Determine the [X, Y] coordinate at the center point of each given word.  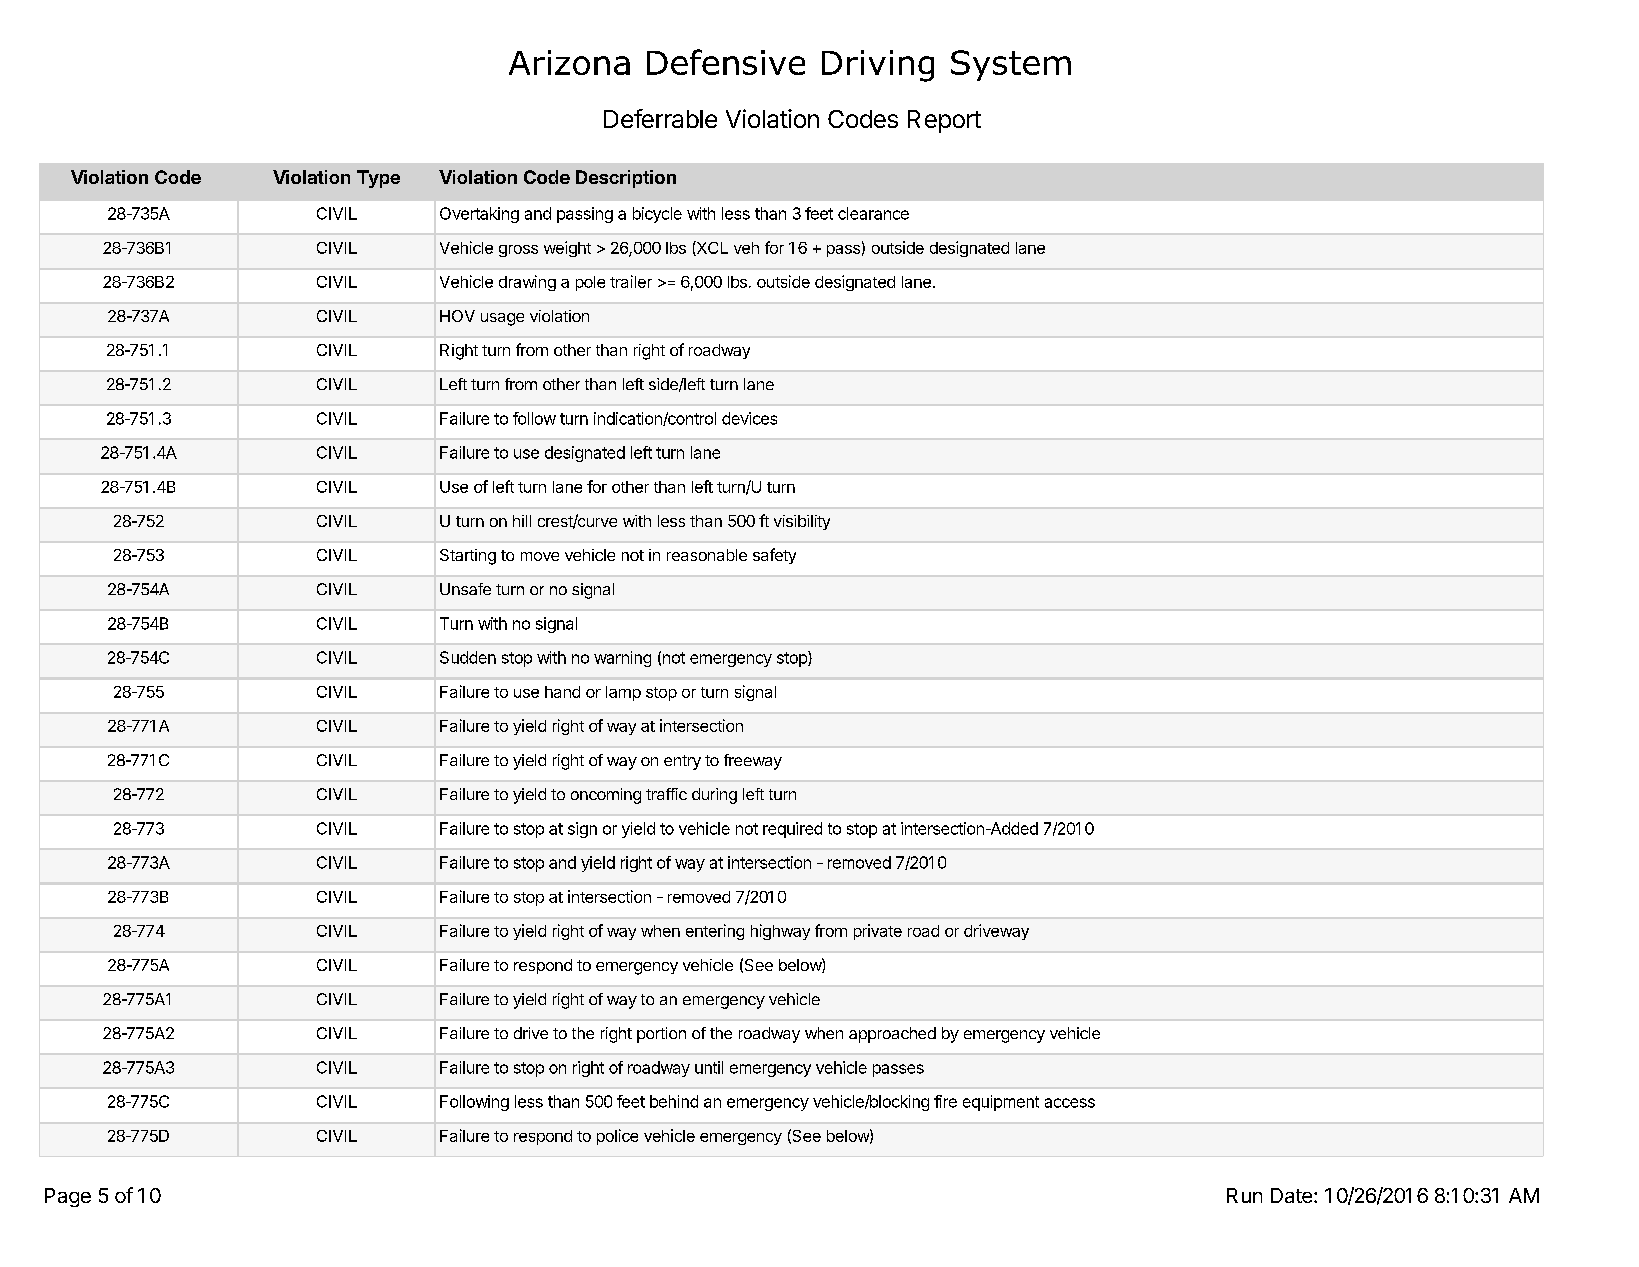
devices [749, 418]
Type [378, 179]
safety [774, 556]
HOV [457, 316]
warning [622, 659]
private [878, 932]
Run [1244, 1195]
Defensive [726, 62]
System [1011, 65]
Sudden [468, 657]
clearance [873, 213]
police [617, 1137]
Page [68, 1197]
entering [715, 932]
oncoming [606, 796]
